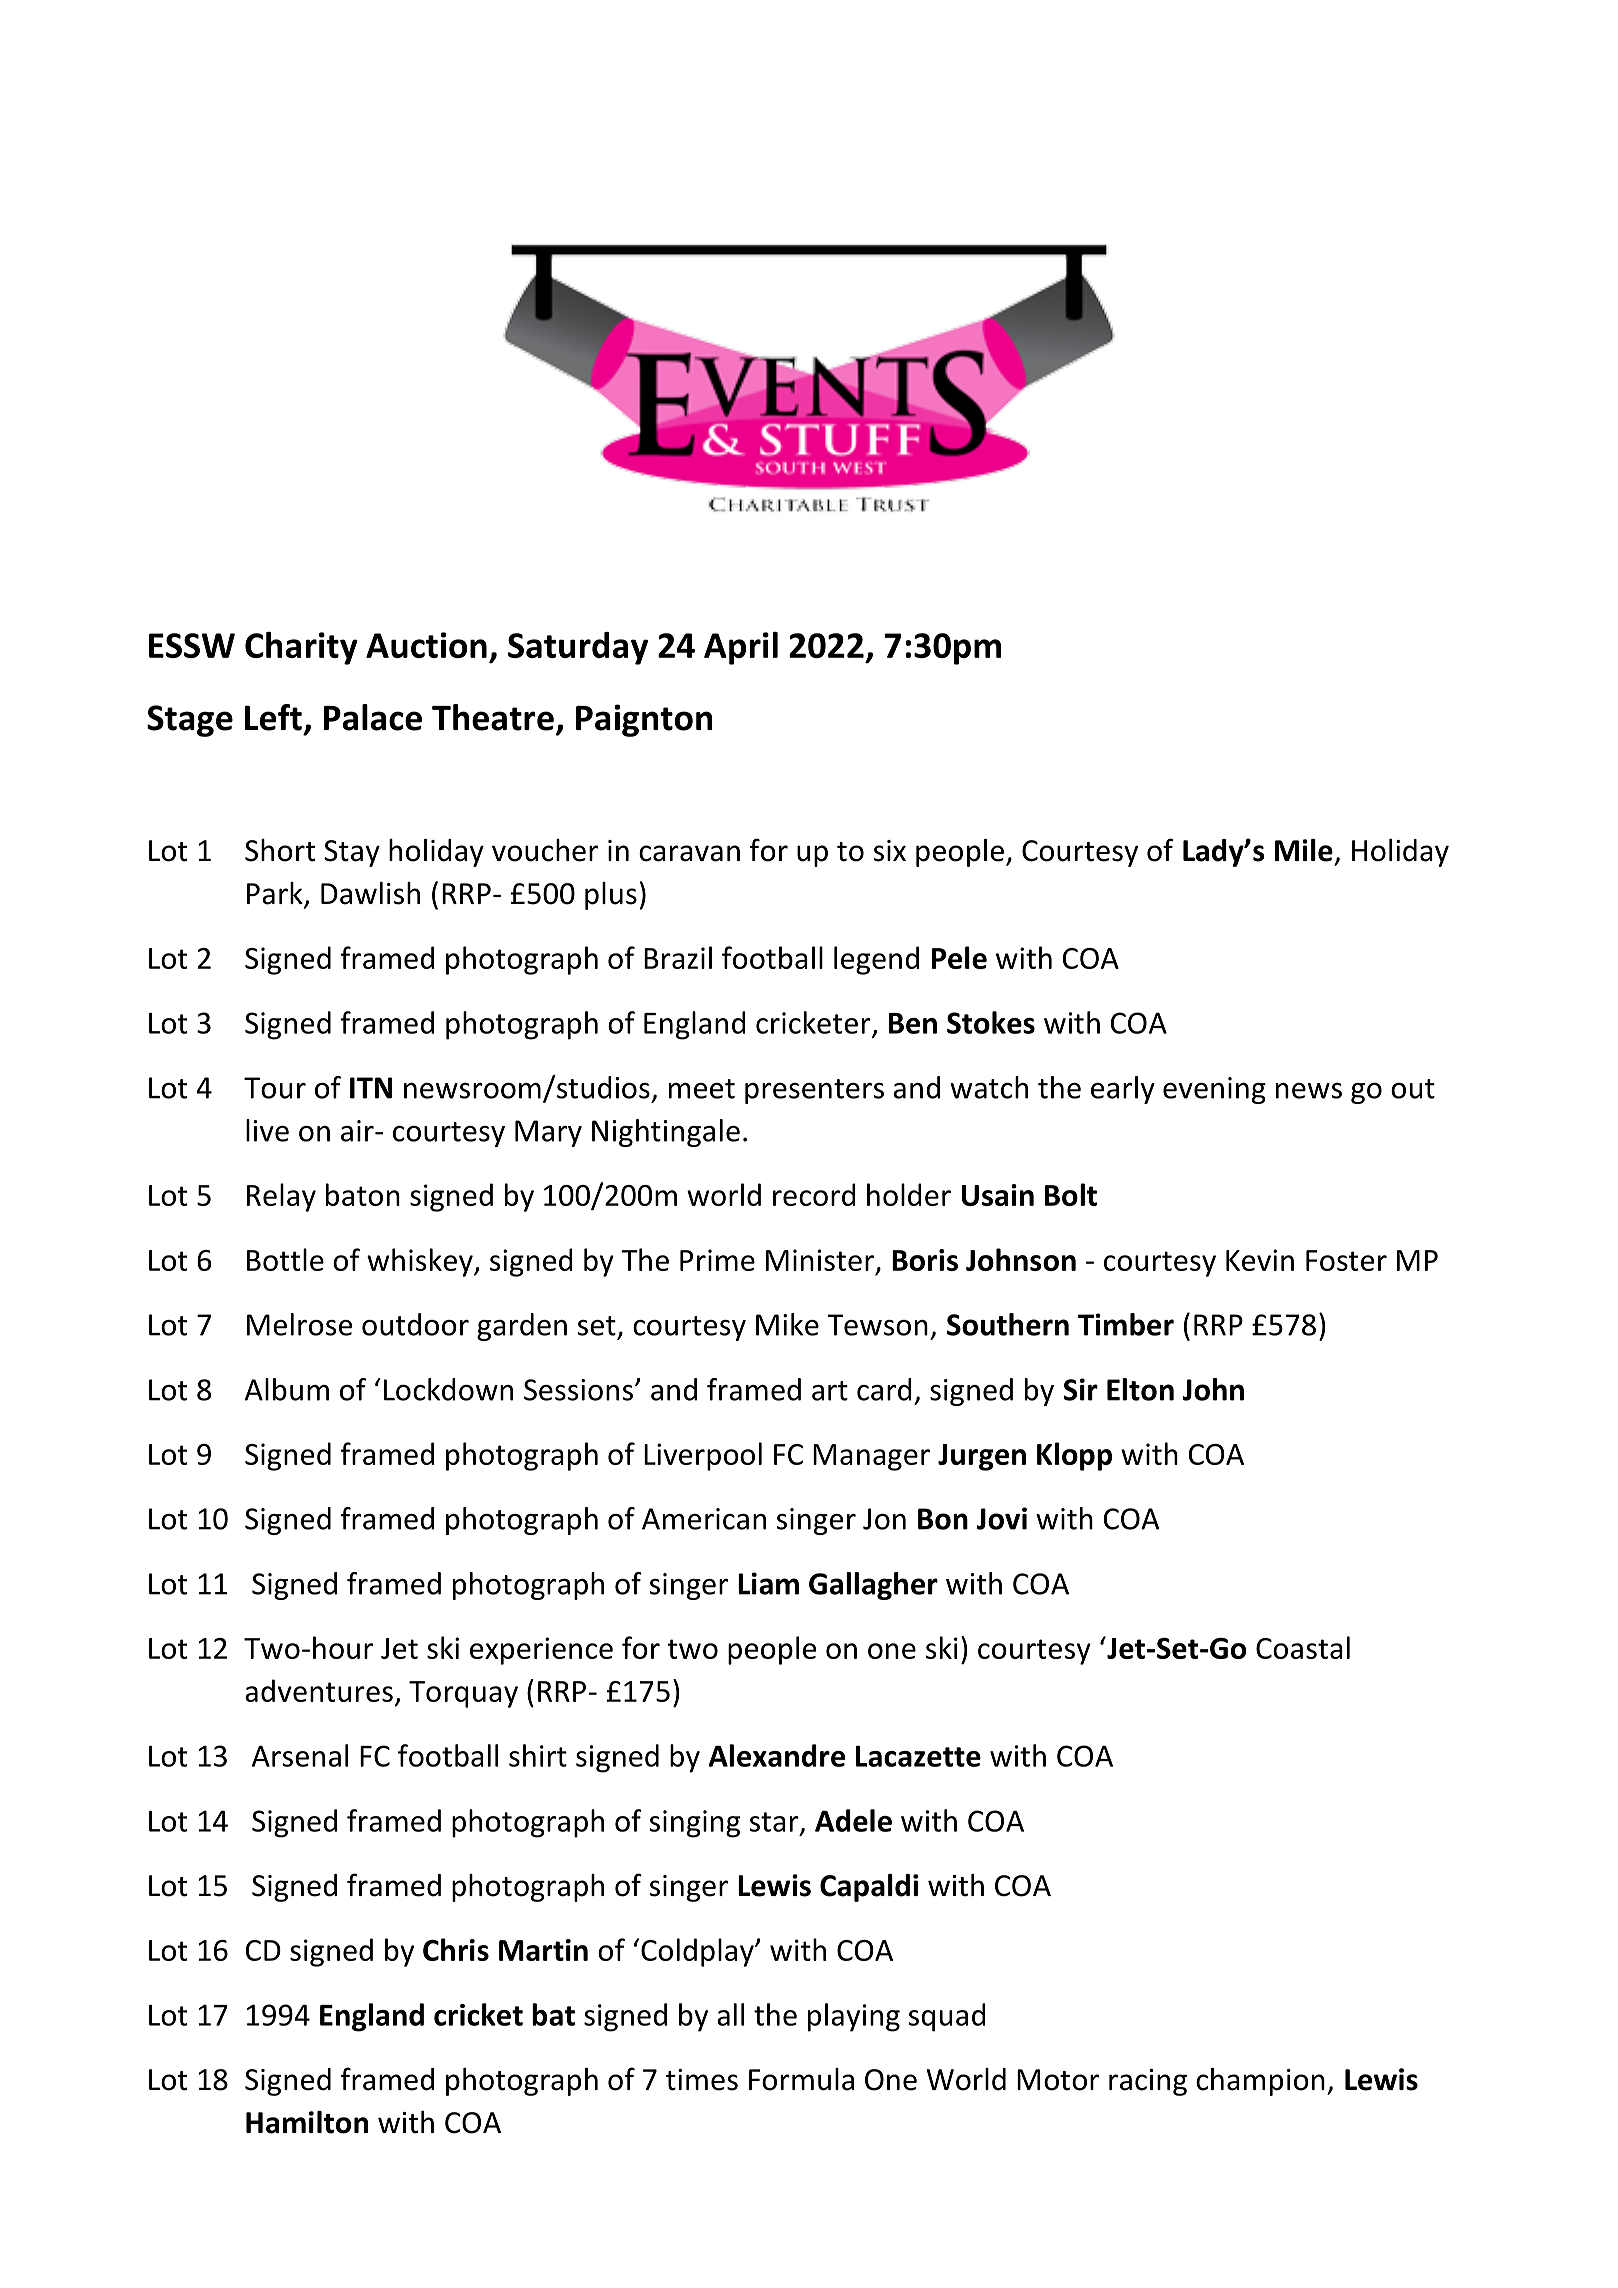 This page has height=2288, width=1618. I want to click on adventures, so click(319, 1690).
